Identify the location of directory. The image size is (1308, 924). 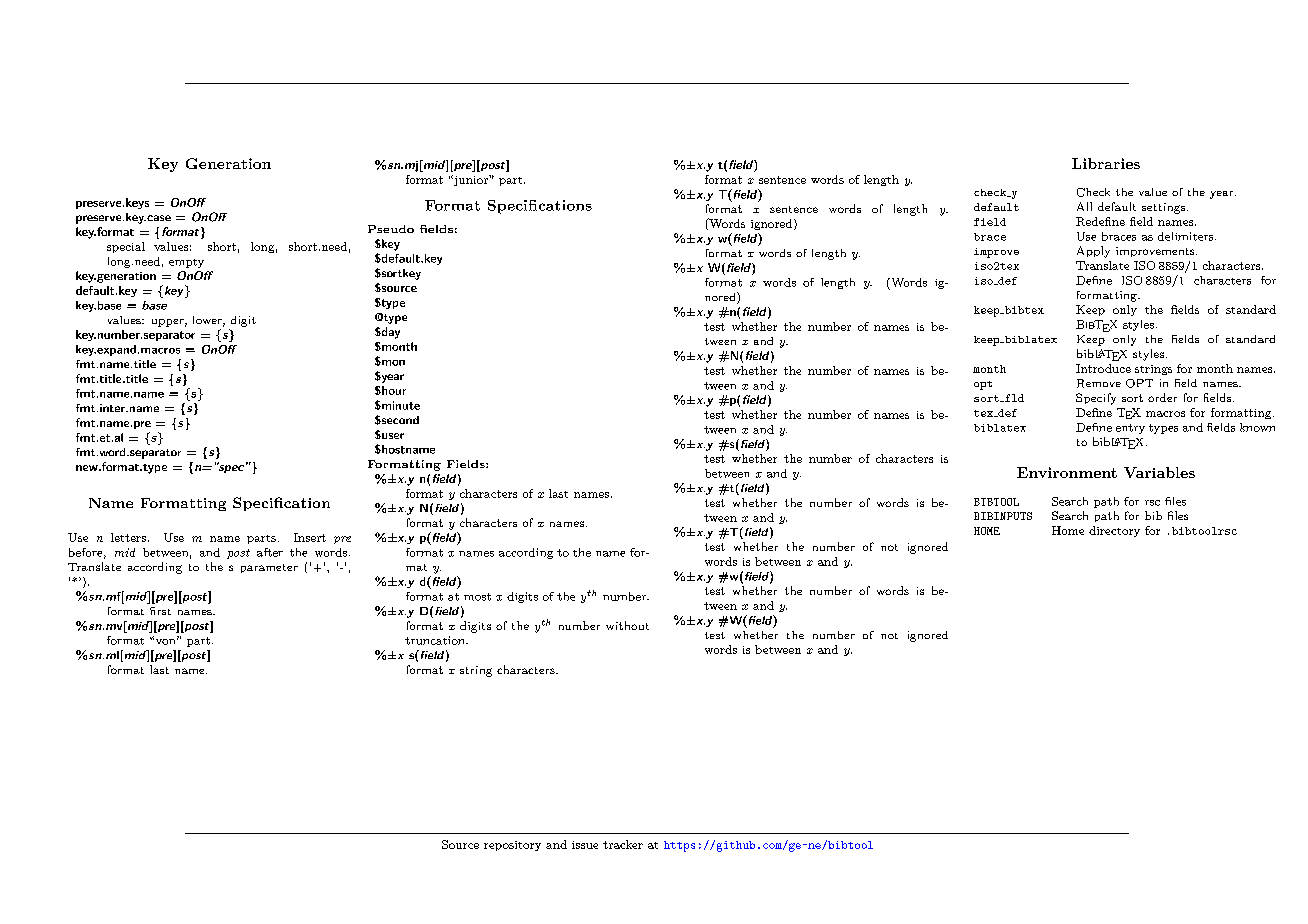
(1114, 531).
